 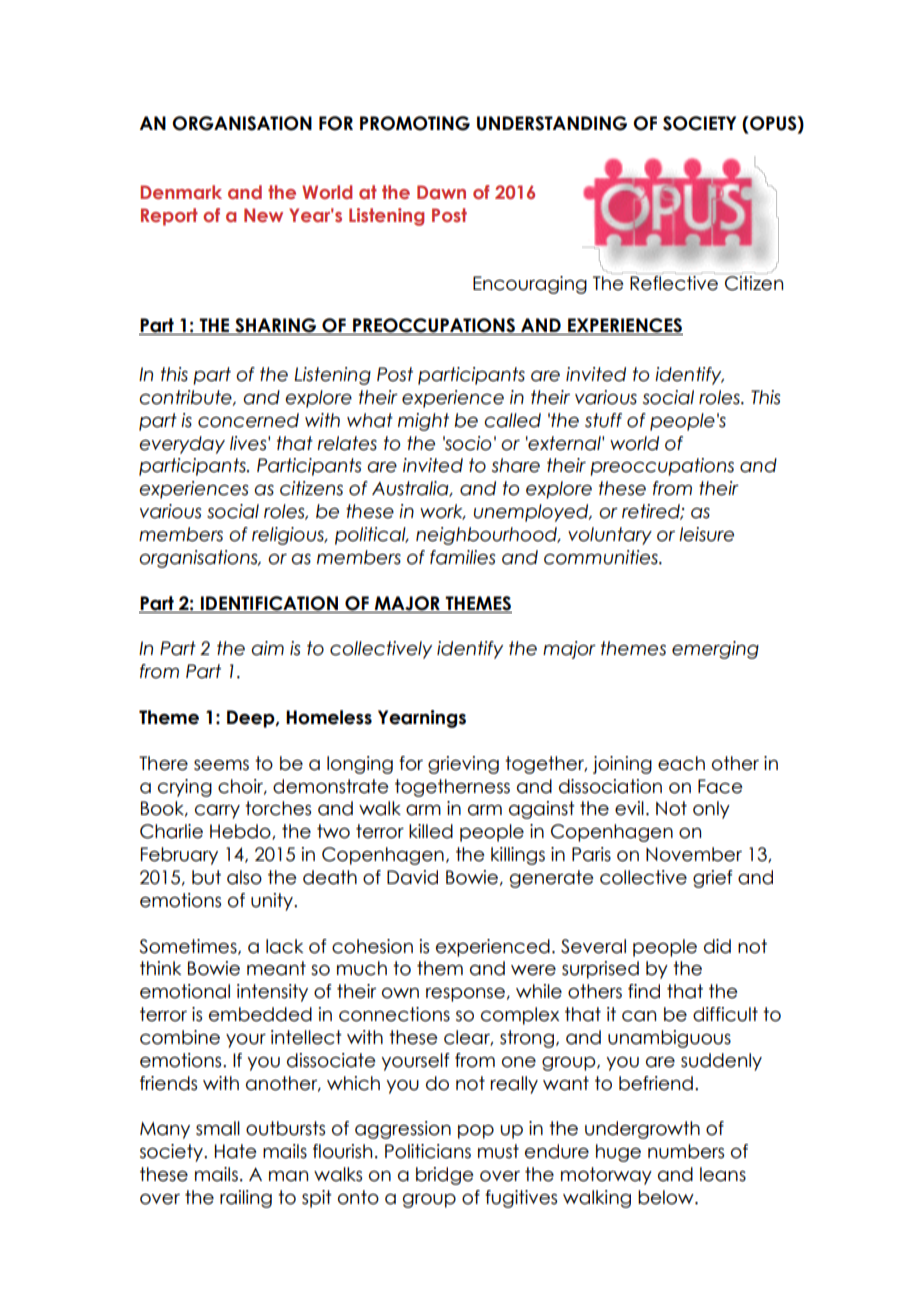 I want to click on Denmark, so click(x=181, y=192).
